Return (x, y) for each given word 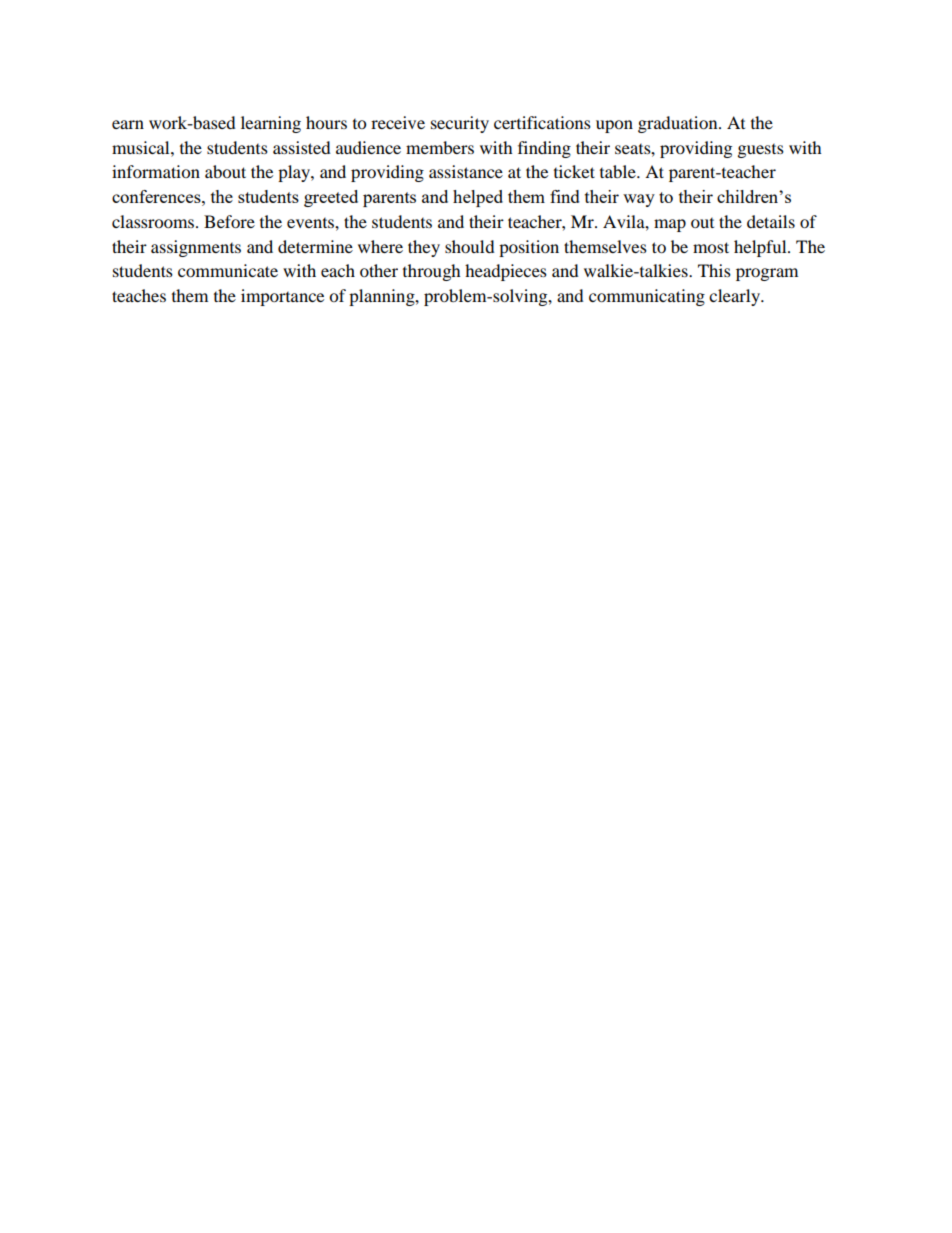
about (225, 171)
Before (229, 221)
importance (282, 297)
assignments (196, 248)
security (460, 124)
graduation (679, 124)
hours (326, 122)
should (470, 246)
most (711, 247)
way (639, 200)
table (619, 171)
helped (478, 198)
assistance (466, 171)
